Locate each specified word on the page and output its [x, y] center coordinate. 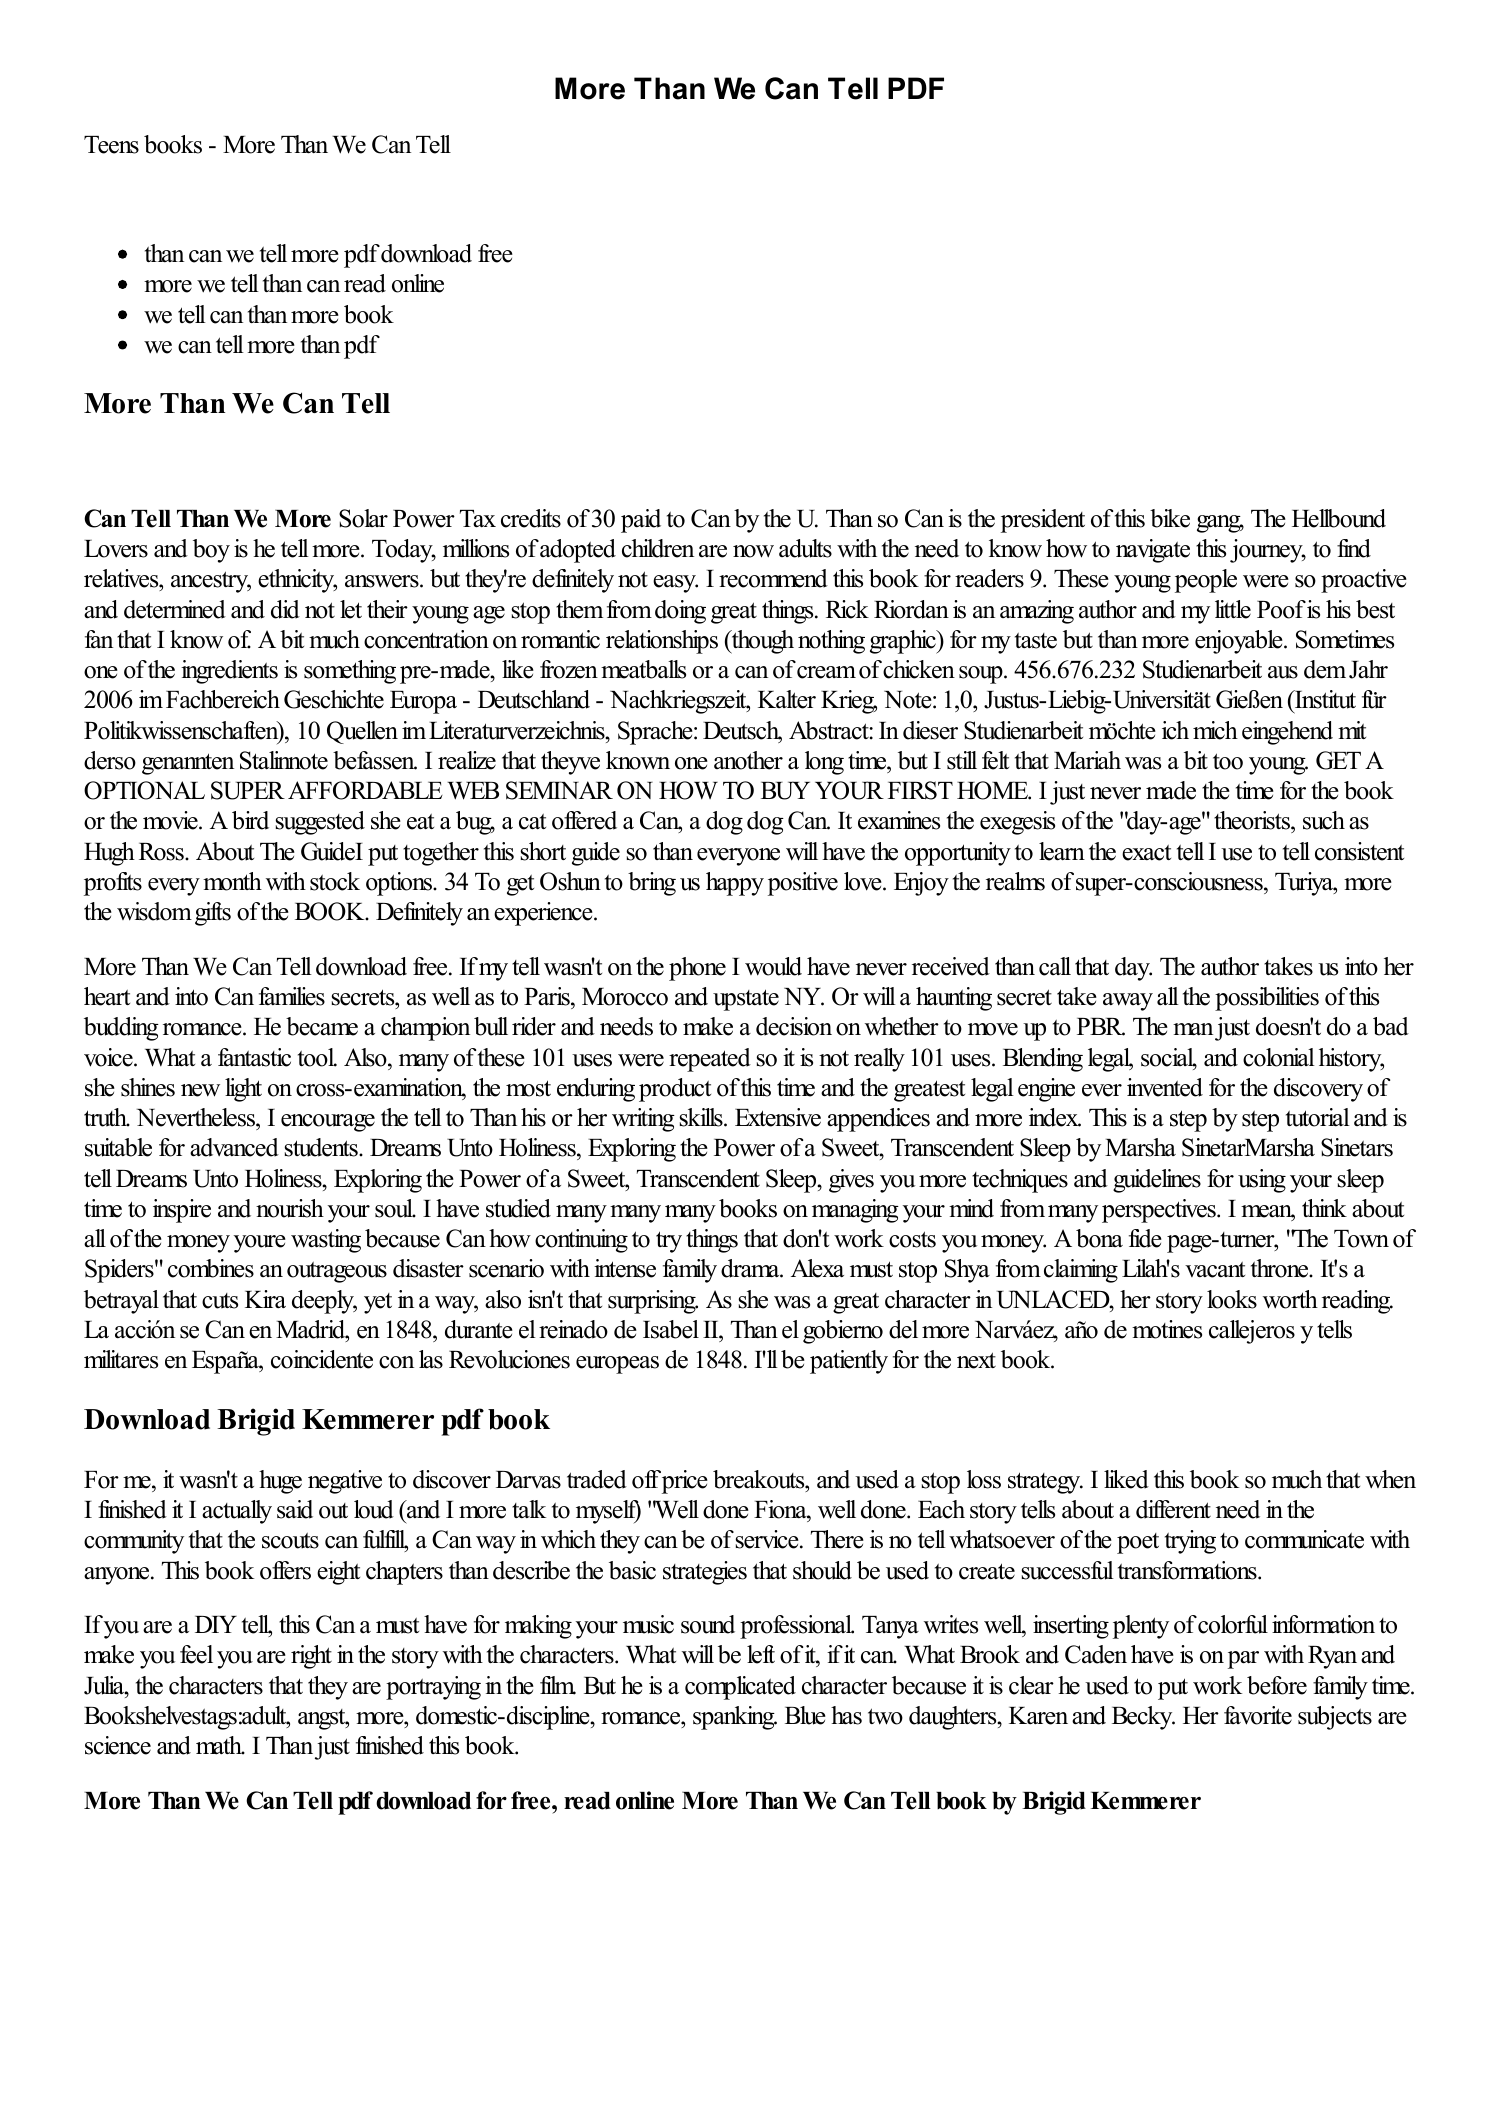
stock [335, 881]
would [773, 966]
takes [1288, 966]
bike [1170, 518]
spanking [735, 1718]
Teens [111, 145]
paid [641, 521]
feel [196, 1654]
